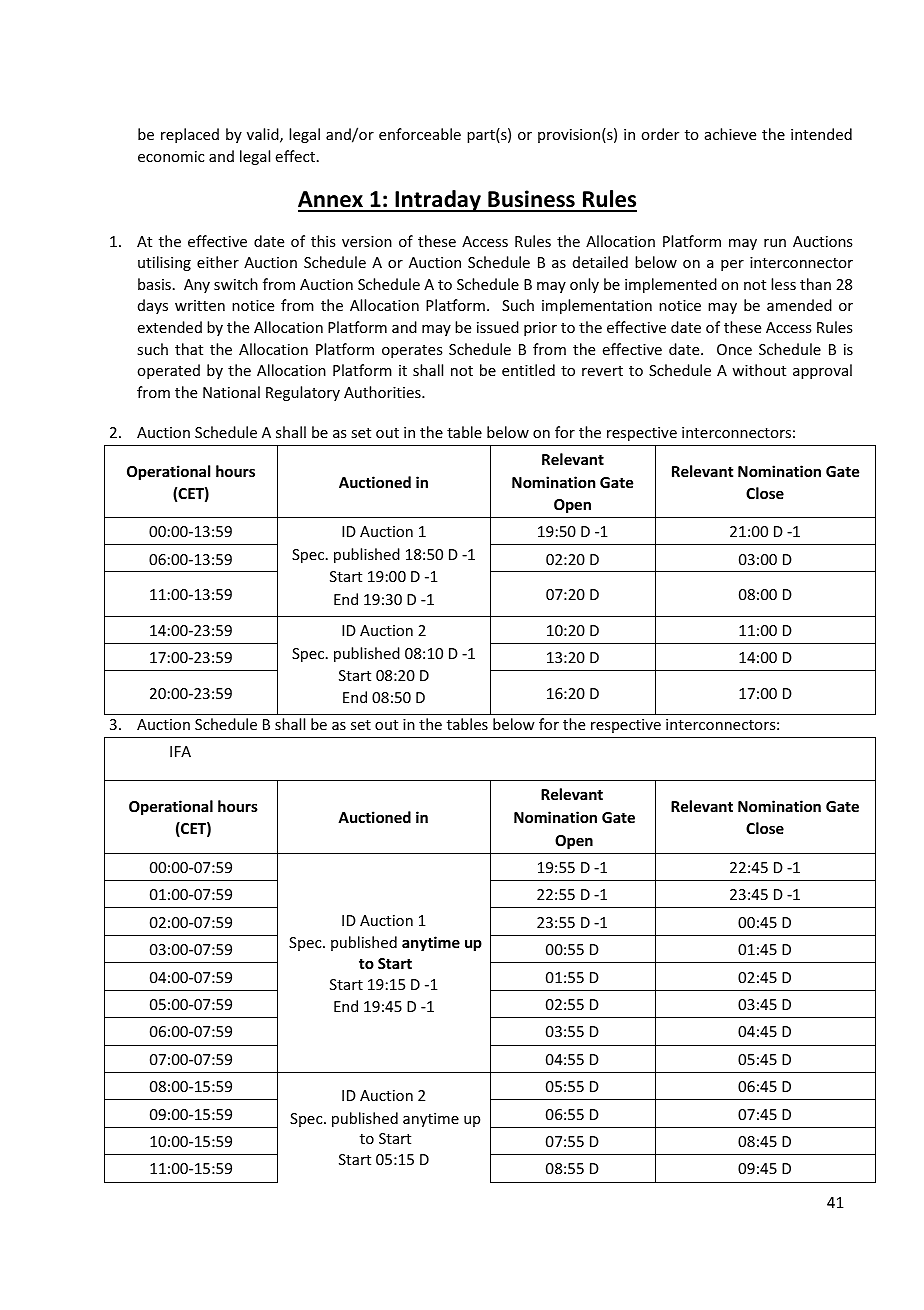  I want to click on achieve, so click(730, 134).
